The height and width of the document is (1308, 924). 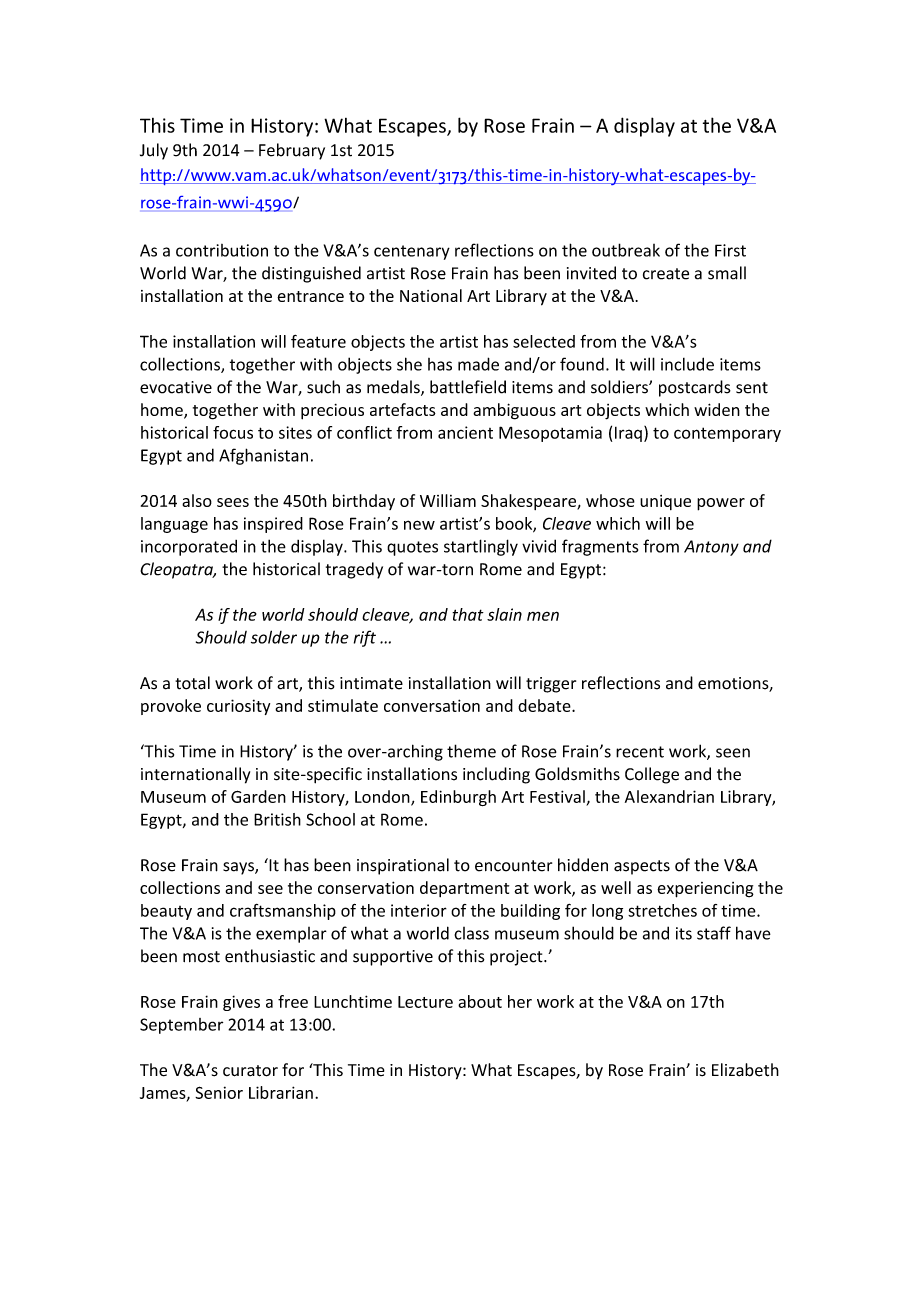 What do you see at coordinates (480, 1001) in the document?
I see `about` at bounding box center [480, 1001].
